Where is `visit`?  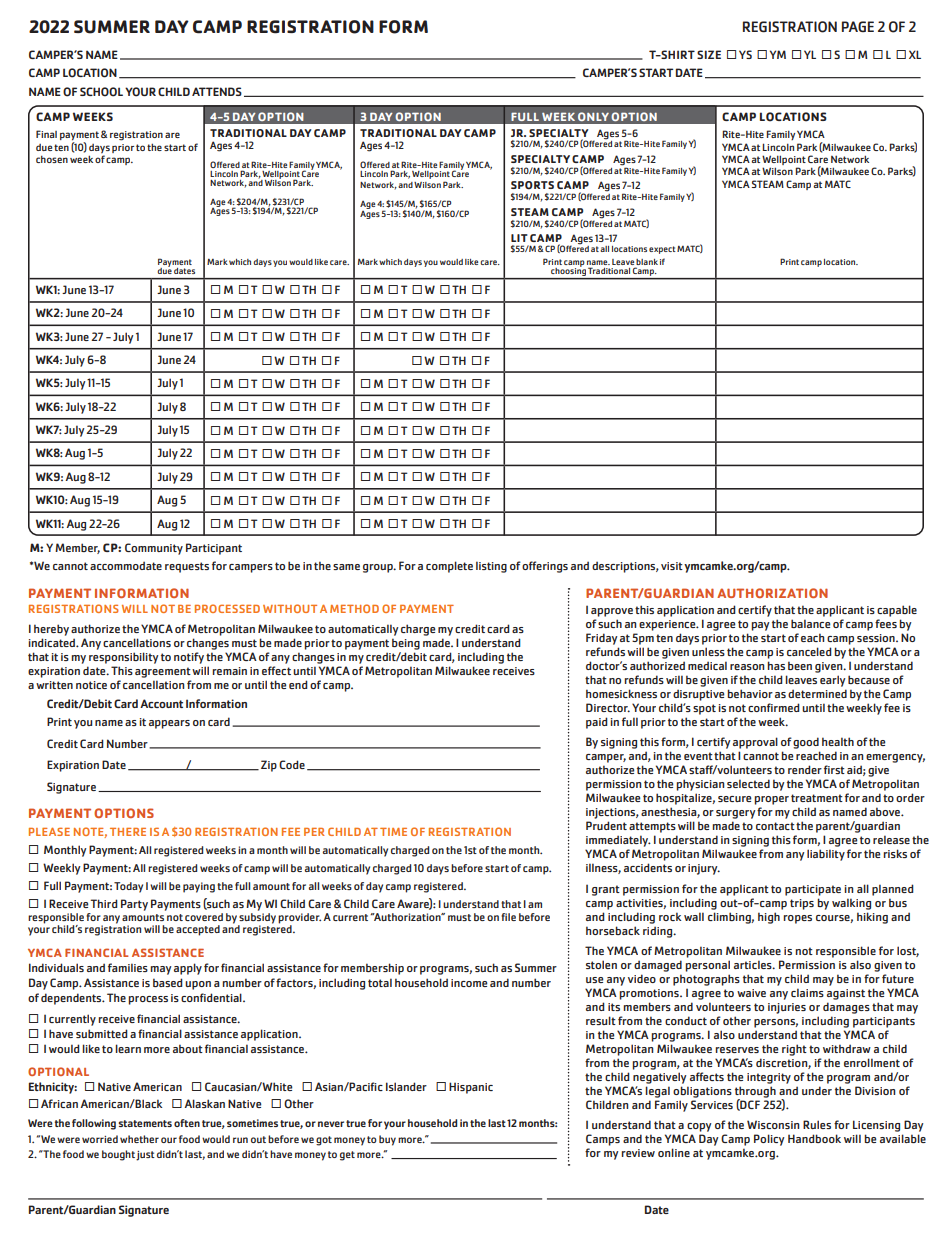
visit is located at coordinates (672, 566).
